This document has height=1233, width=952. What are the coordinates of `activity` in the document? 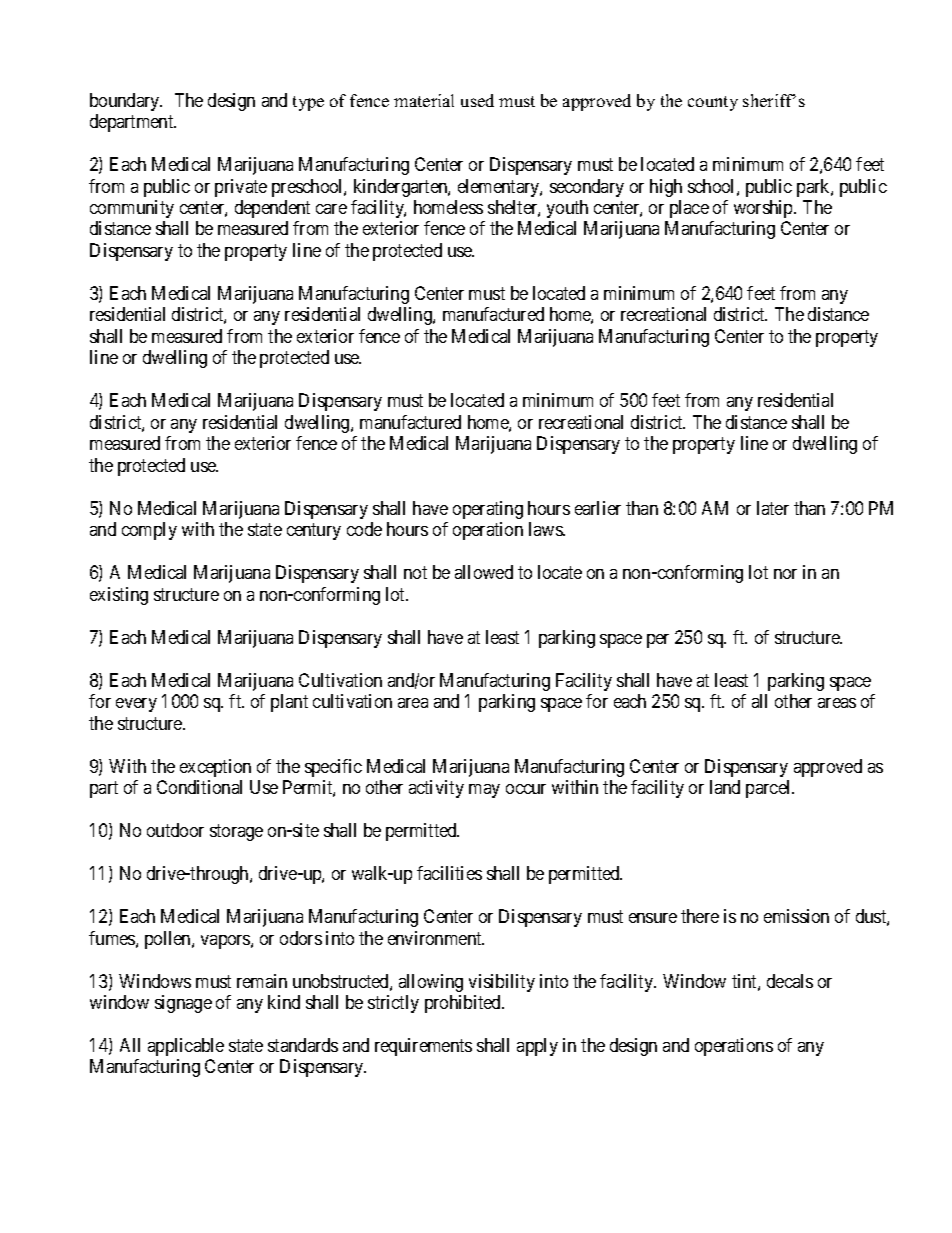 It's located at (436, 789).
